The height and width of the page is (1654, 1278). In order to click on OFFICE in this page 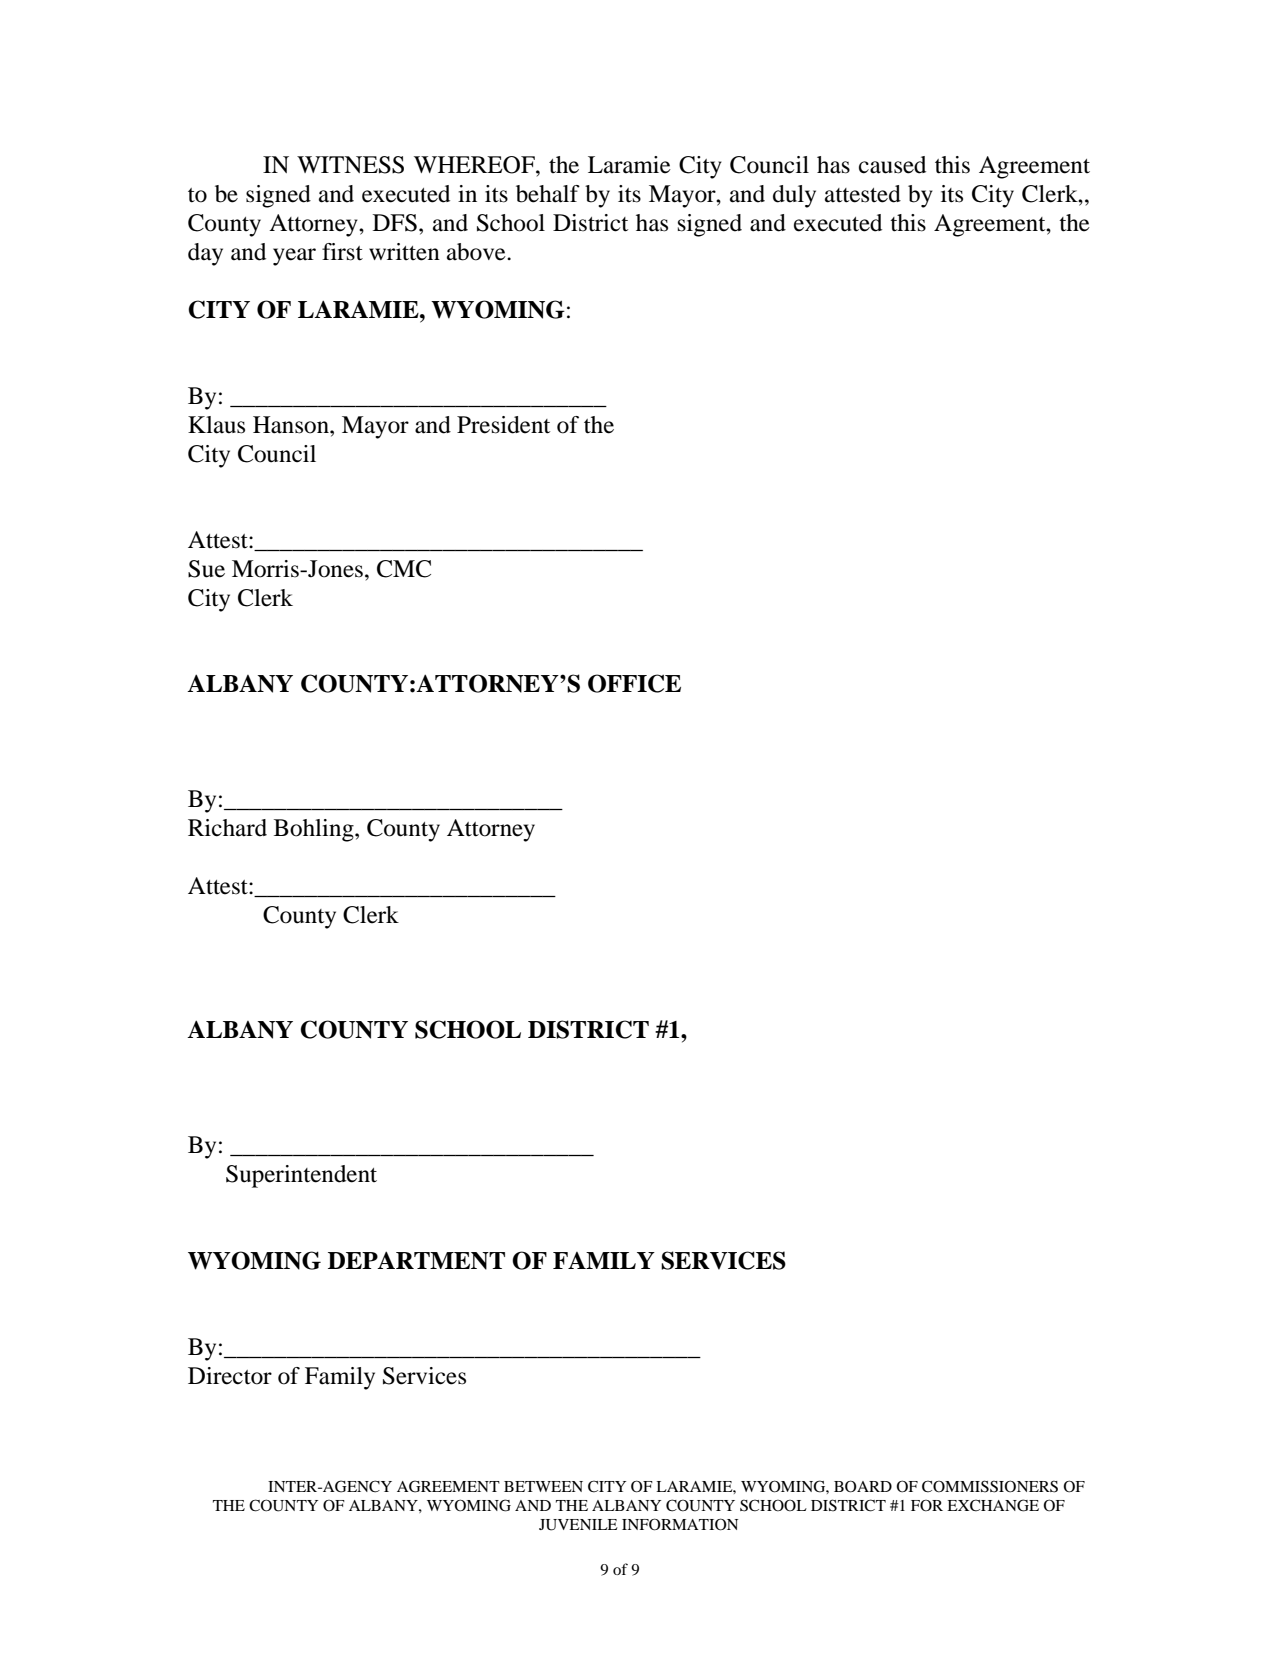, I will do `click(634, 683)`.
